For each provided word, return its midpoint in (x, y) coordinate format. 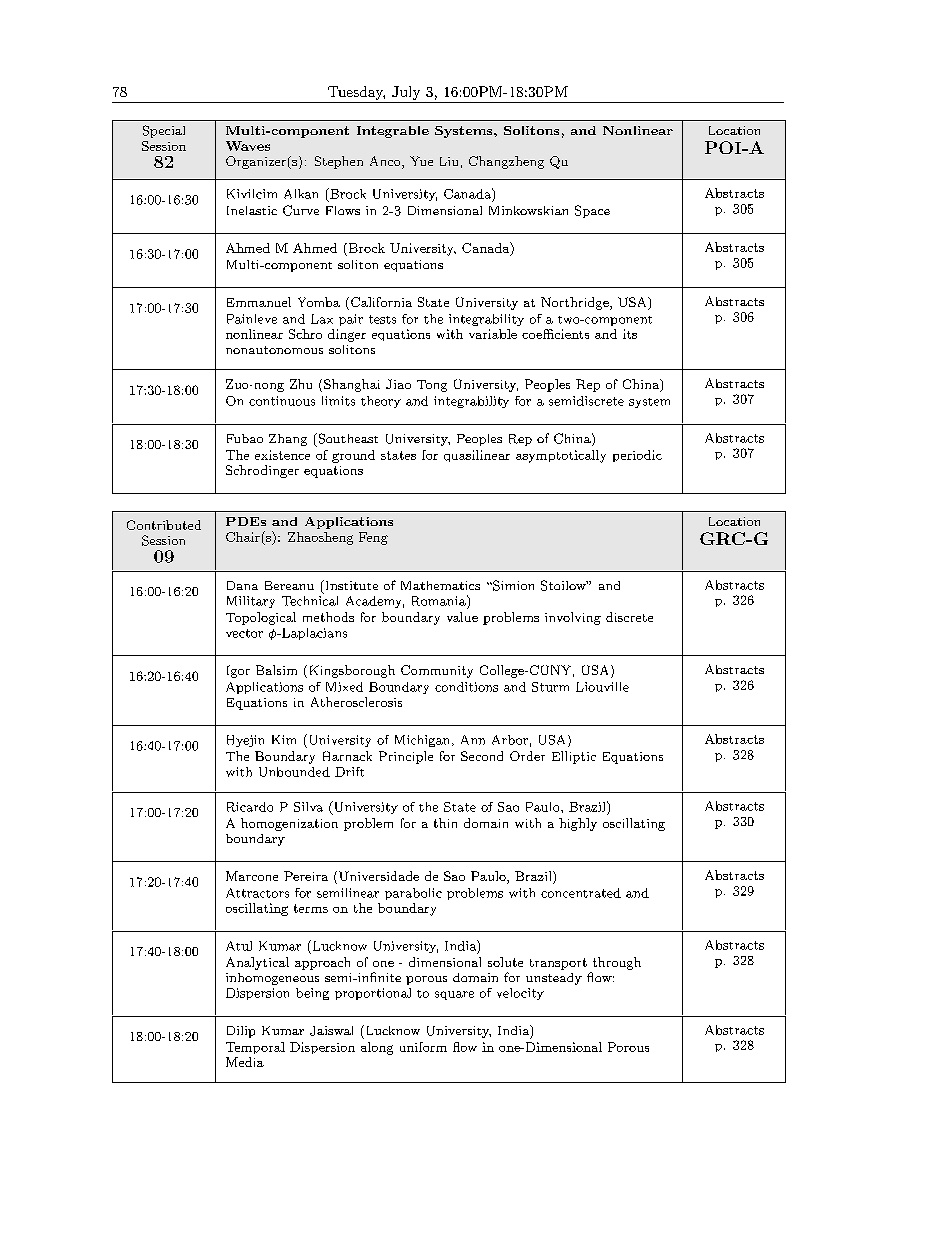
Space (592, 211)
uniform (423, 1047)
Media (245, 1062)
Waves (248, 146)
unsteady (554, 979)
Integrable (393, 132)
